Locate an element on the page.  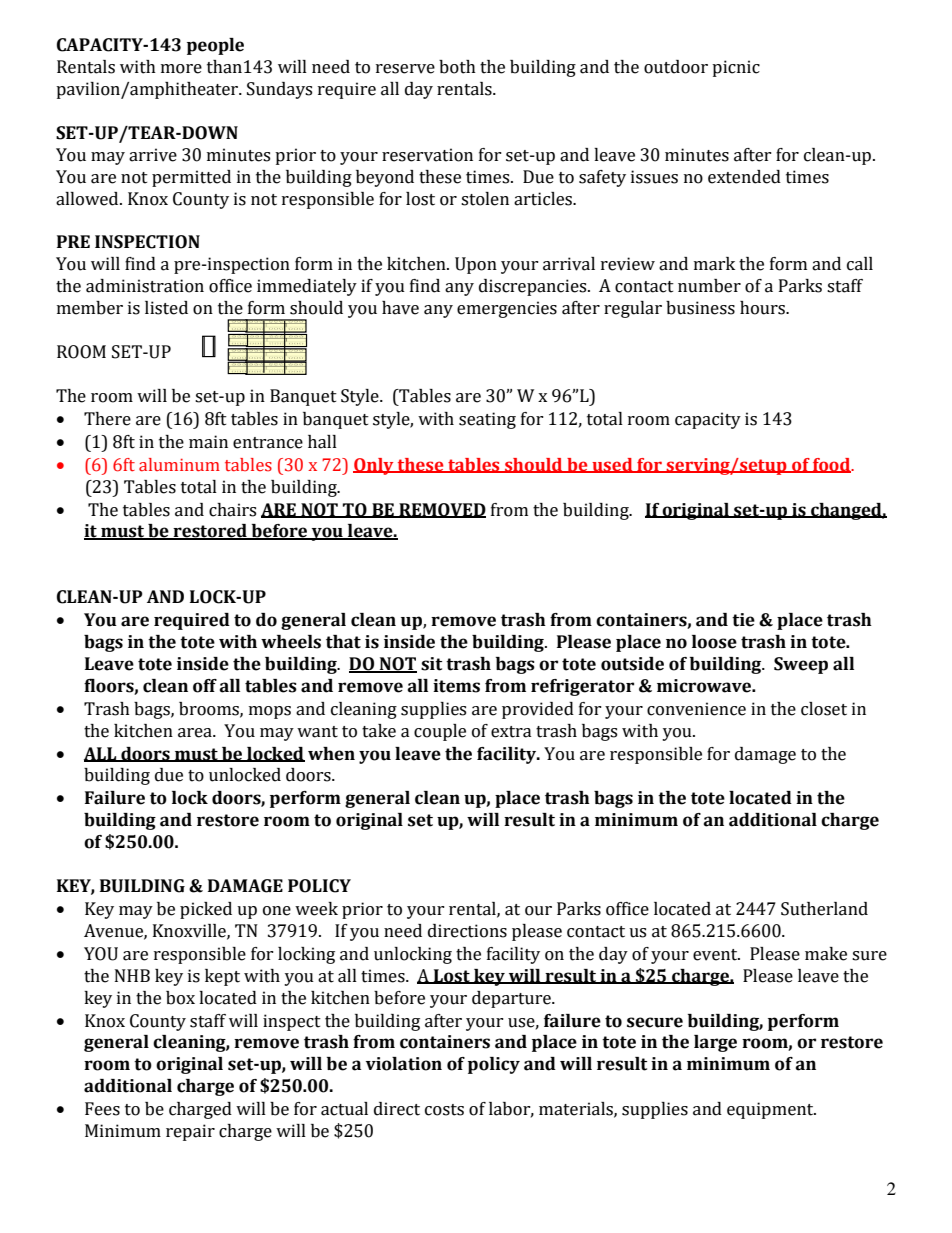
repair is located at coordinates (190, 1132).
